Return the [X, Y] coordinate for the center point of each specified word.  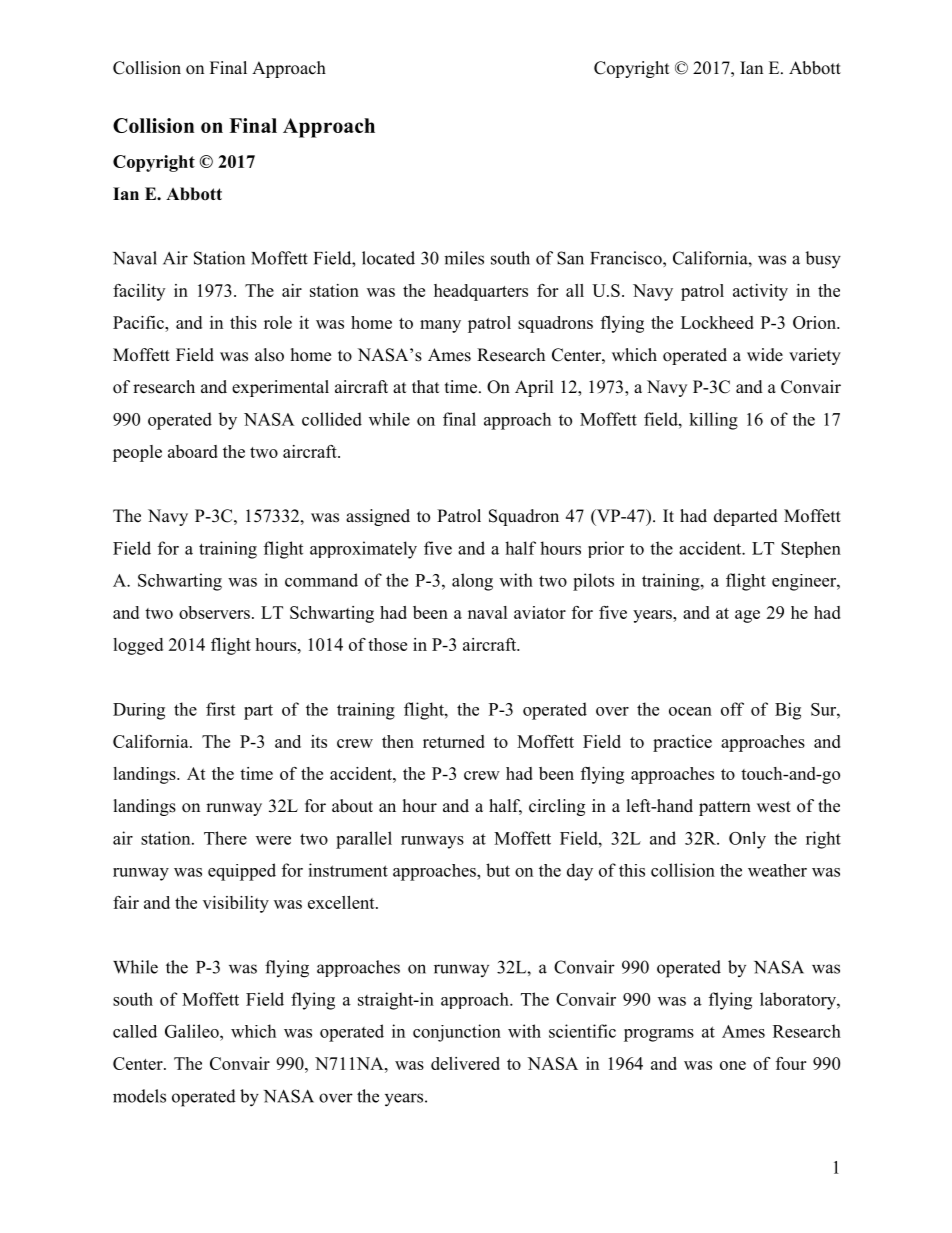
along [472, 582]
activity [760, 292]
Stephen [811, 549]
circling [557, 807]
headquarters [481, 292]
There [225, 838]
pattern [725, 808]
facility [139, 292]
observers [214, 612]
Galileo [193, 1031]
